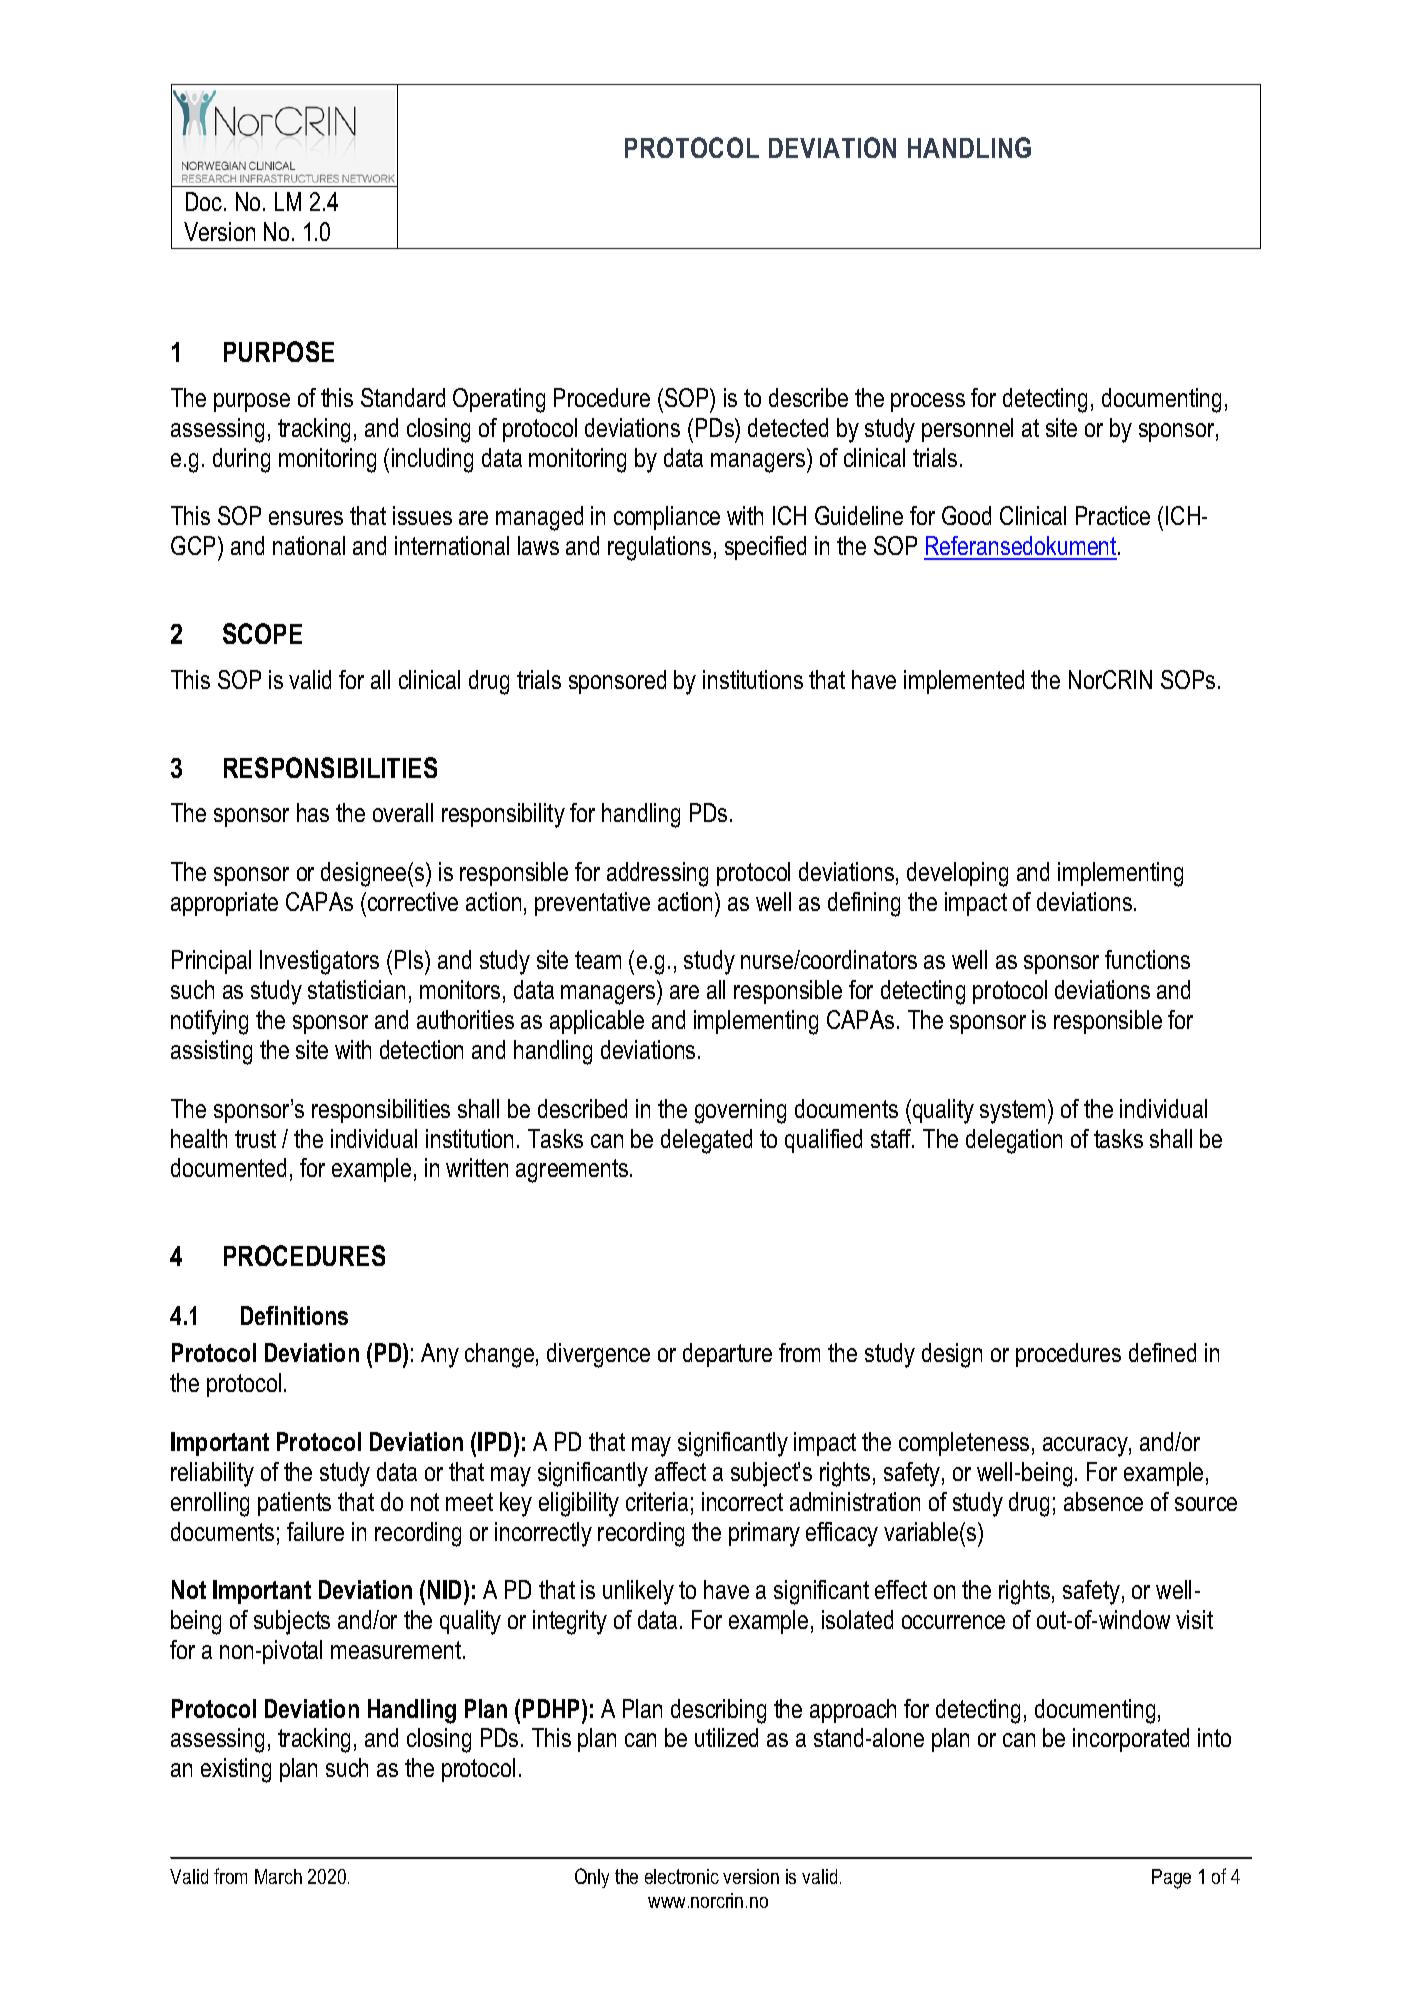 The image size is (1412, 1997). Describe the element at coordinates (1171, 1879) in the screenshot. I see `Page` at that location.
